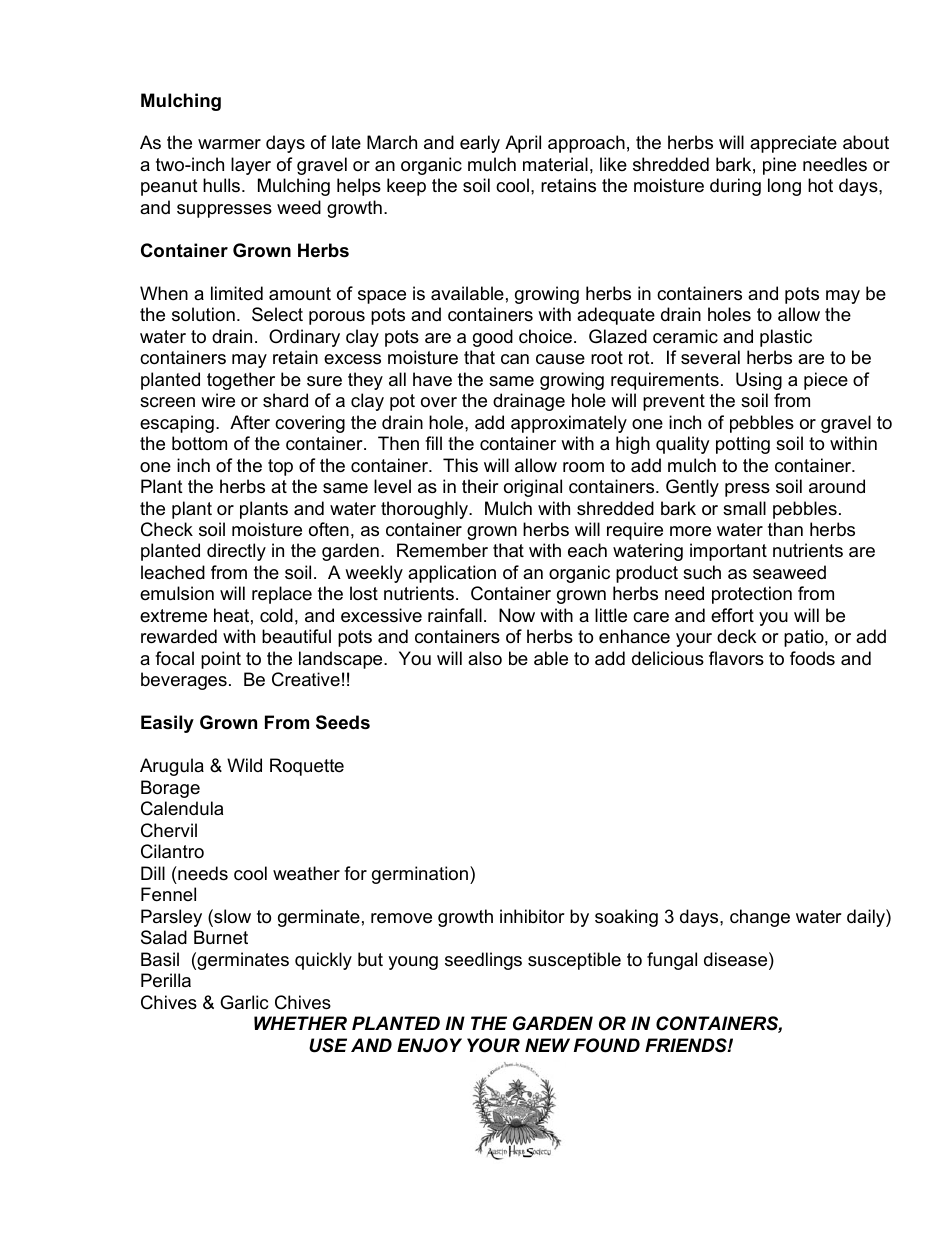  Describe the element at coordinates (547, 1045) in the screenshot. I see `NEW` at that location.
